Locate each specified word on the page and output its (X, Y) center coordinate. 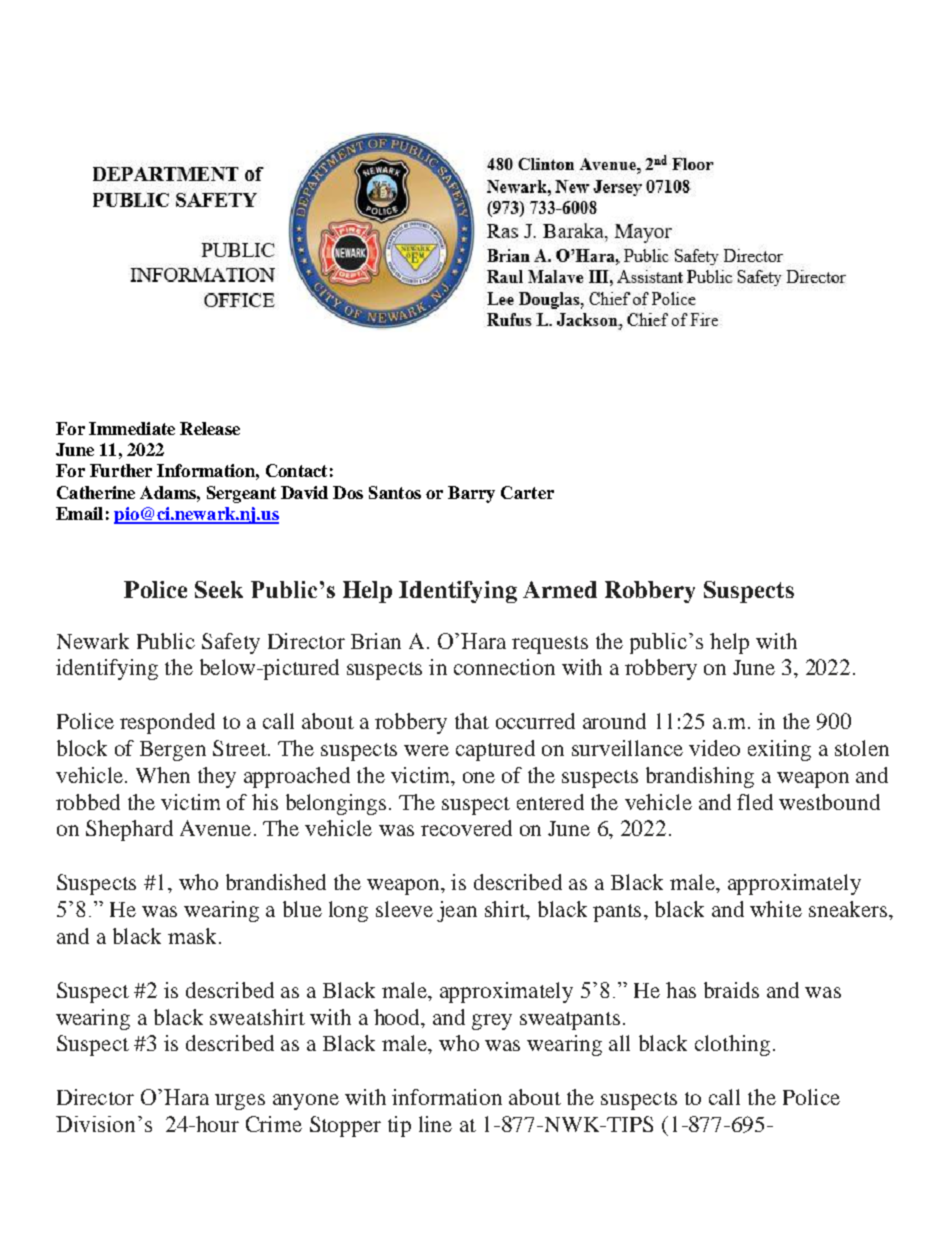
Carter (527, 492)
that (472, 721)
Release (210, 428)
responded (167, 723)
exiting (779, 750)
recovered (466, 828)
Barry (471, 494)
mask (194, 936)
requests (550, 645)
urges (240, 1102)
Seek (219, 589)
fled (755, 802)
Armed (560, 589)
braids (731, 990)
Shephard (129, 830)
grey (492, 1022)
